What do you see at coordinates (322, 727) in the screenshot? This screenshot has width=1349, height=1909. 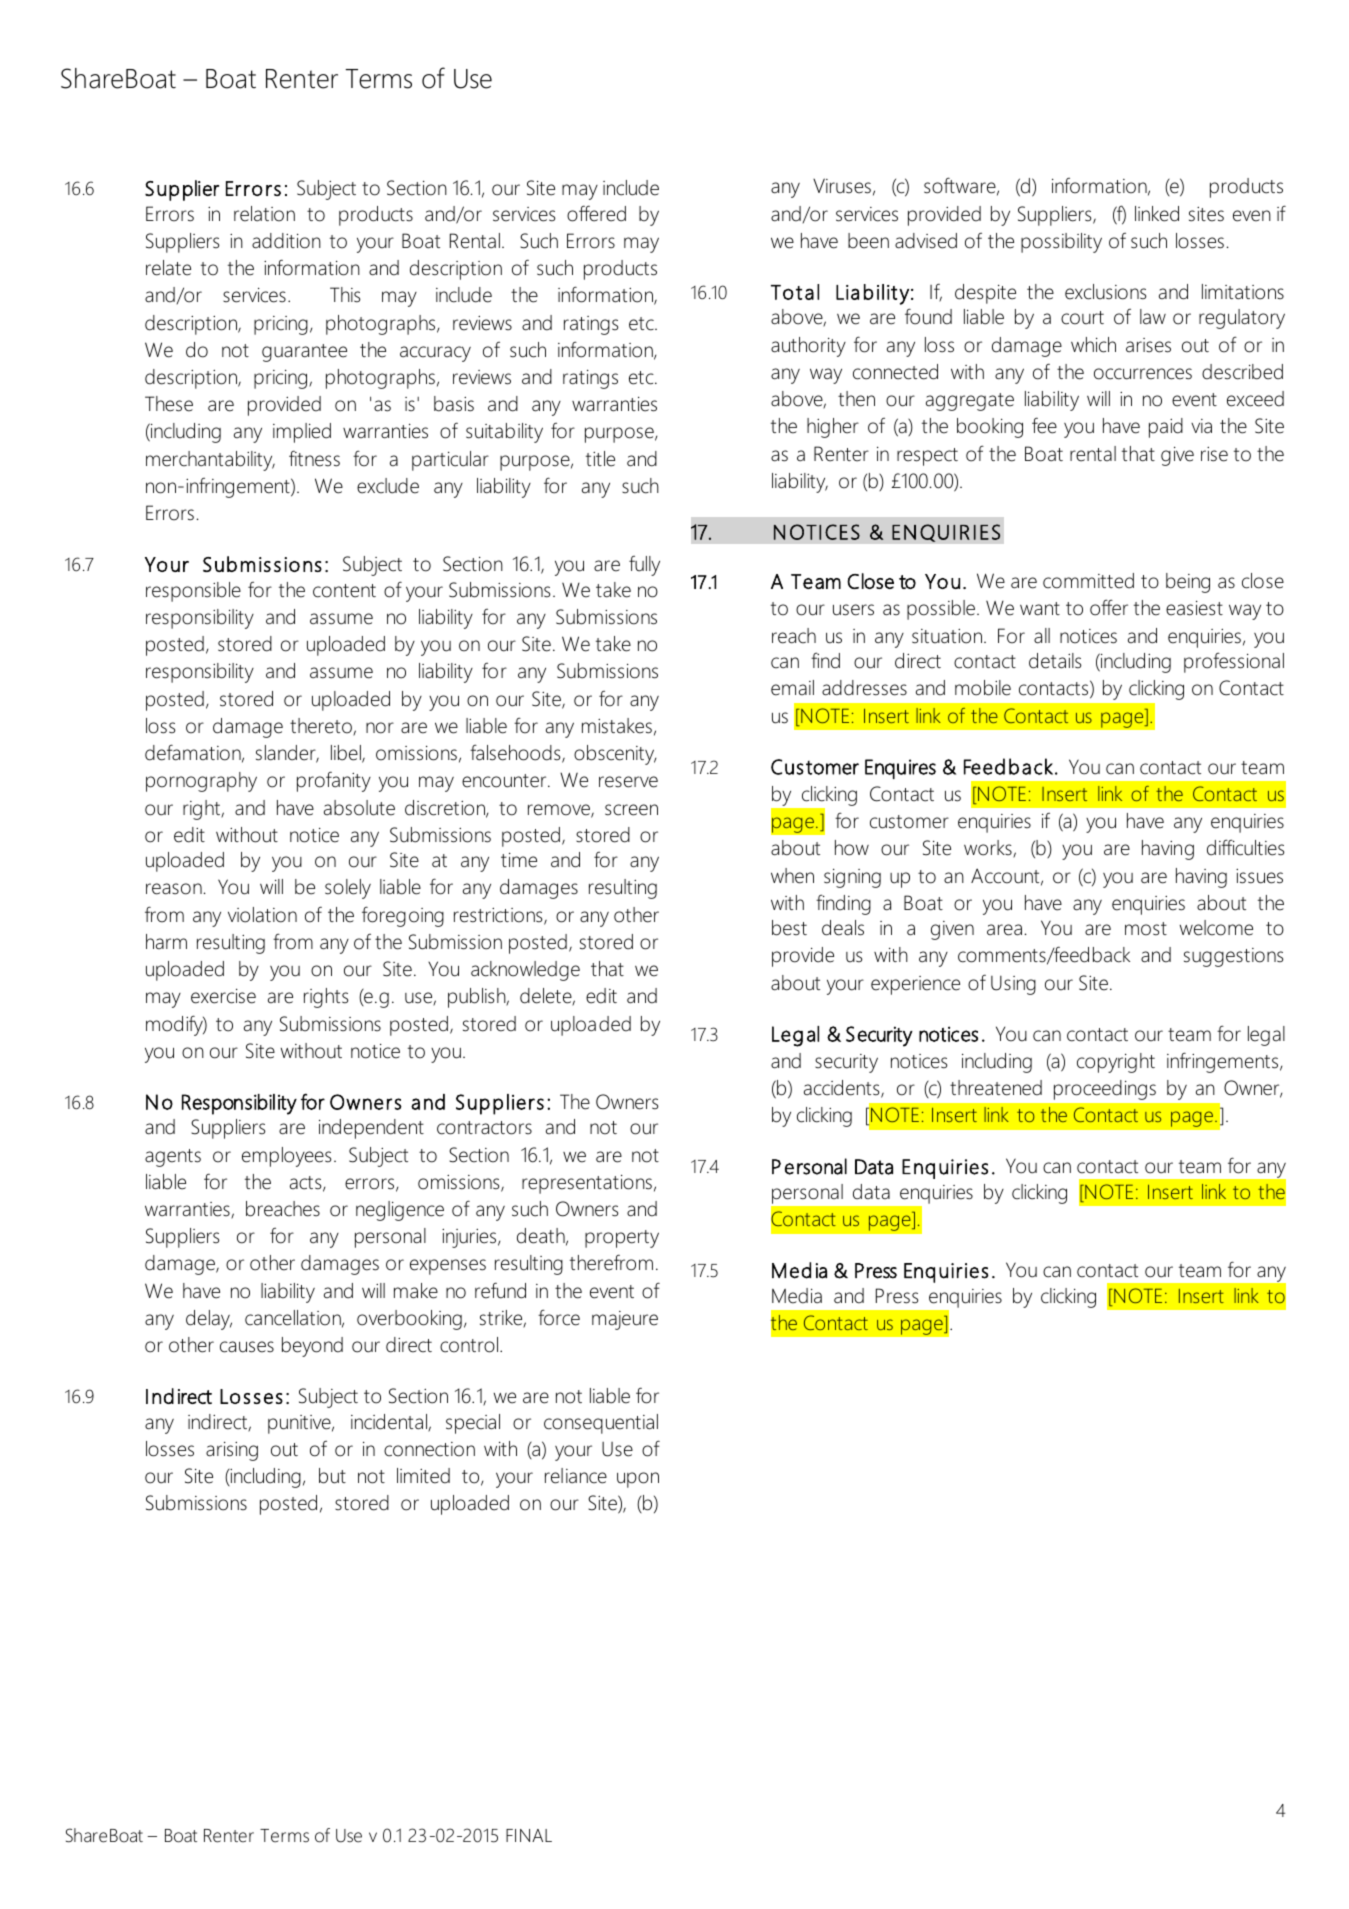 I see `thereto` at bounding box center [322, 727].
